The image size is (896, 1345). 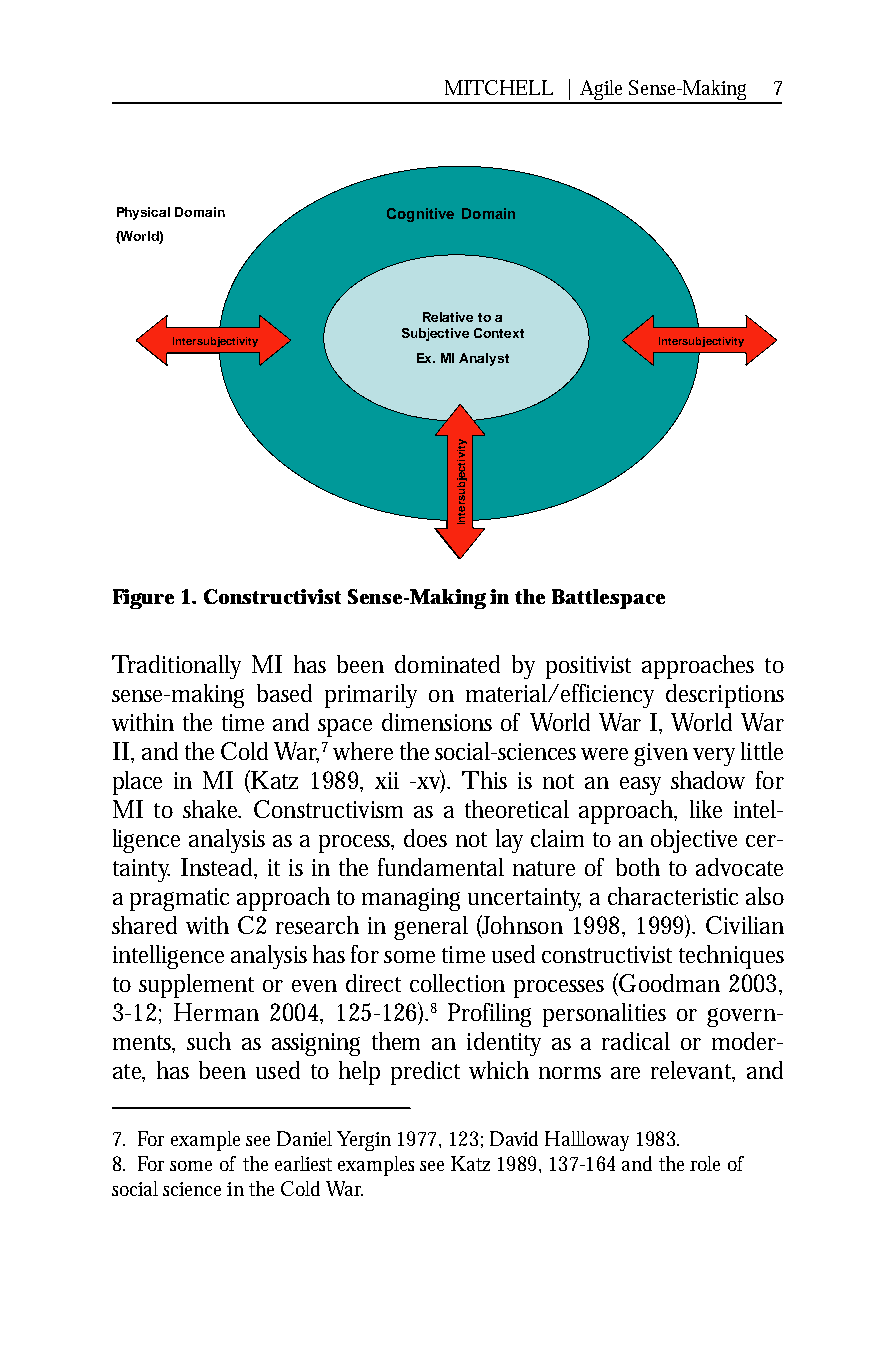 I want to click on positivist, so click(x=588, y=667).
